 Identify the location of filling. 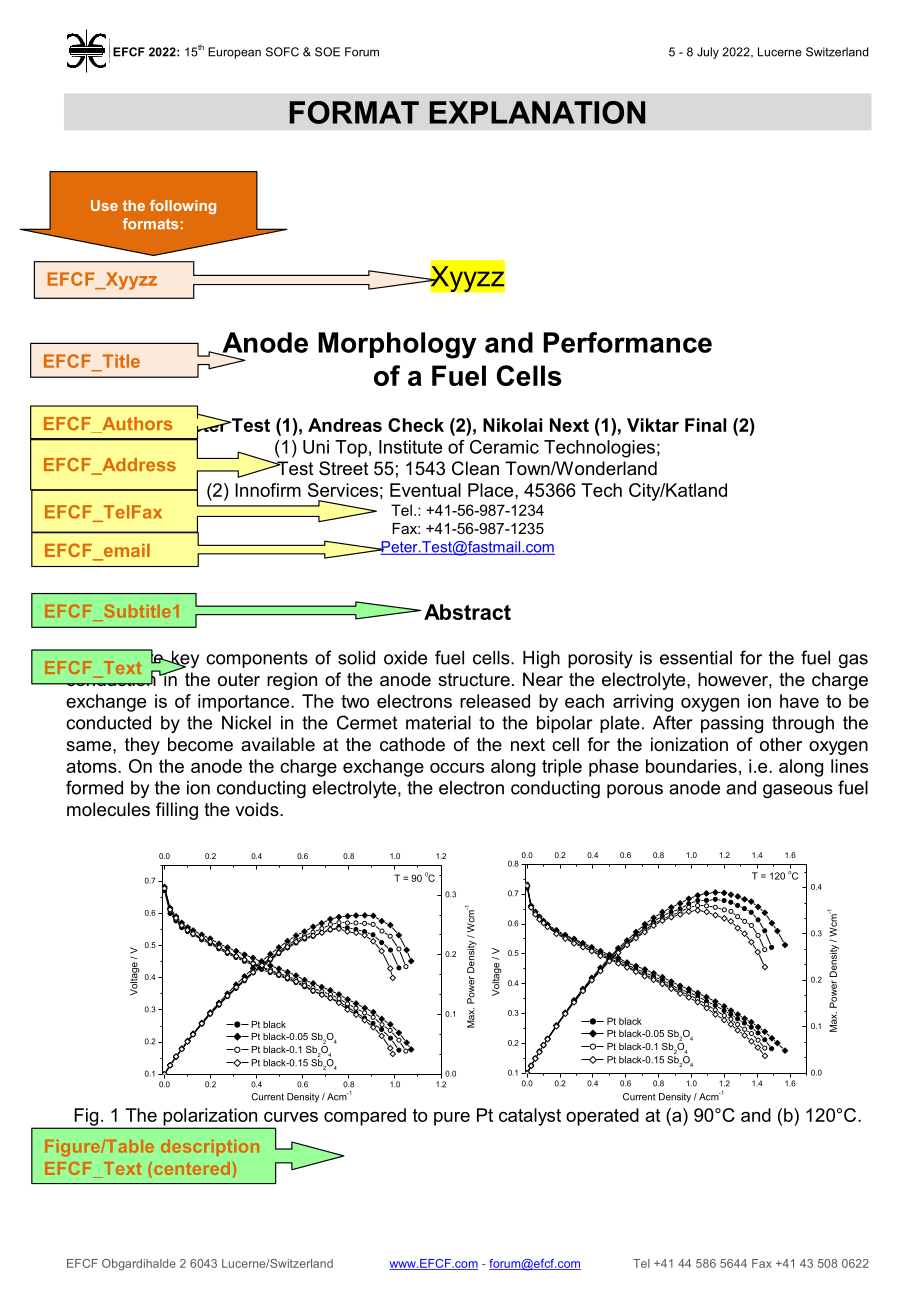
(177, 811).
